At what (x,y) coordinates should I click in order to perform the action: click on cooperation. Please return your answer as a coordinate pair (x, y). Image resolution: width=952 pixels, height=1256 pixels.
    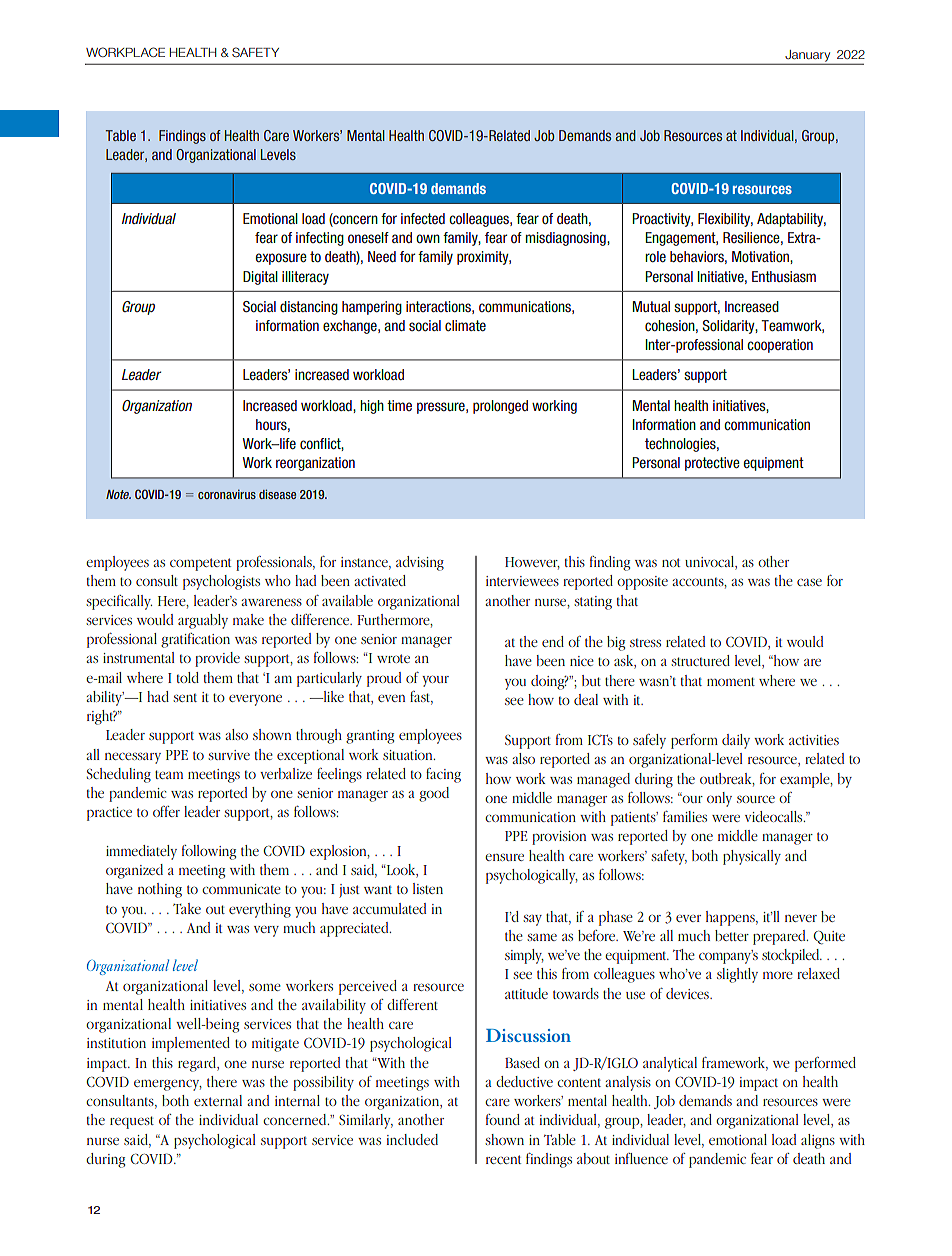
    Looking at the image, I should click on (780, 346).
